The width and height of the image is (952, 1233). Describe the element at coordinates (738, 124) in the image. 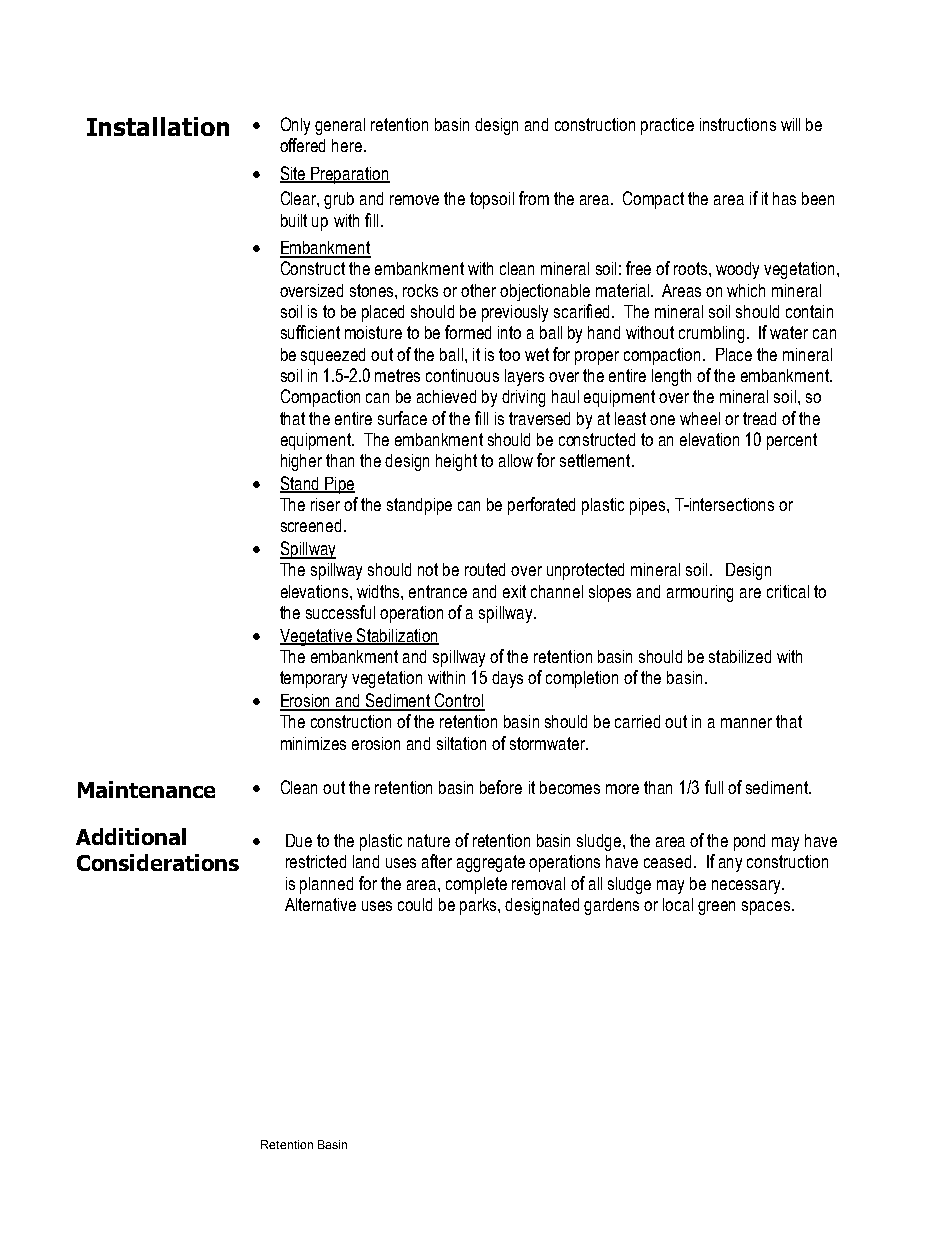

I see `instructions` at that location.
